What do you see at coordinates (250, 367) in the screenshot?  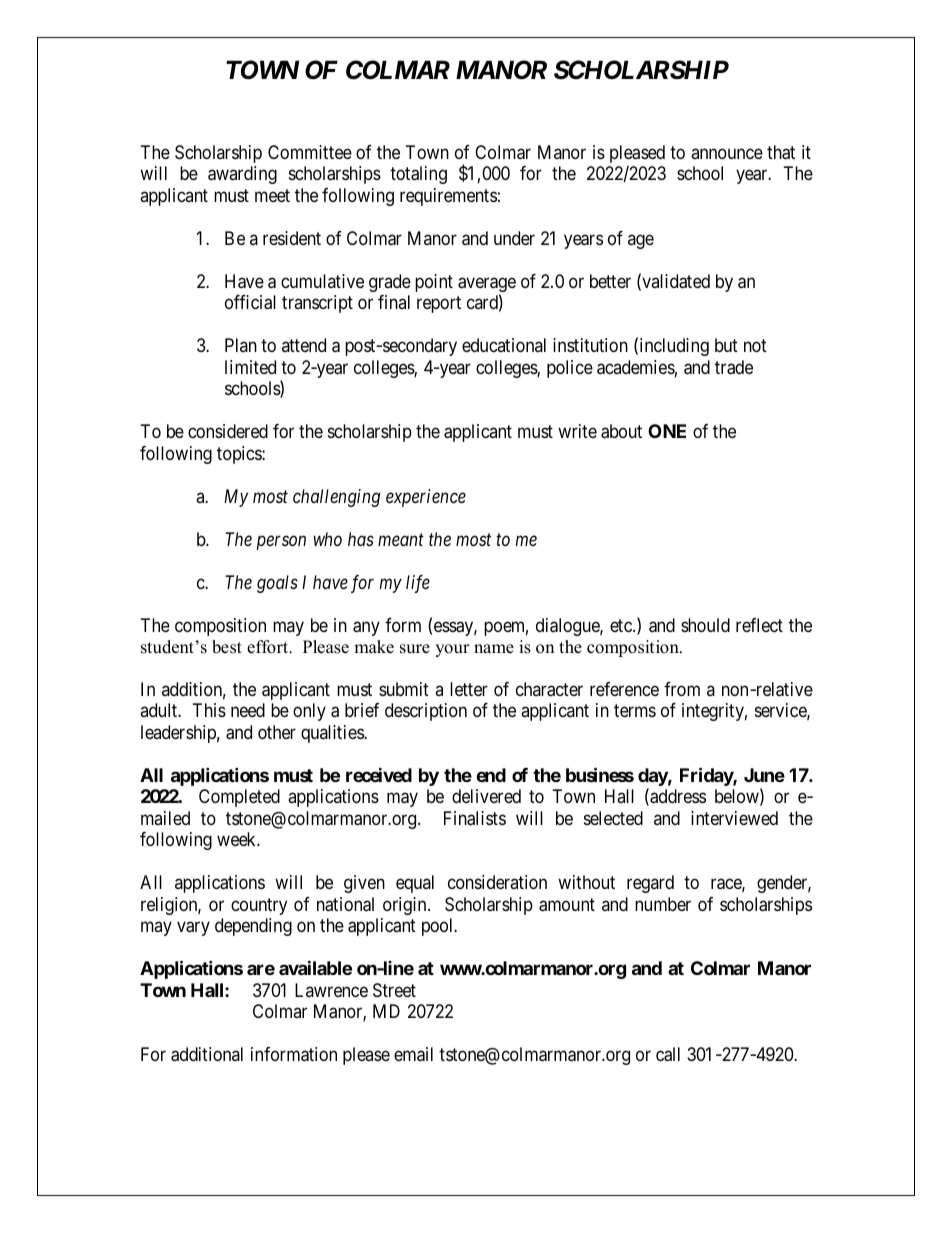 I see `limited` at bounding box center [250, 367].
